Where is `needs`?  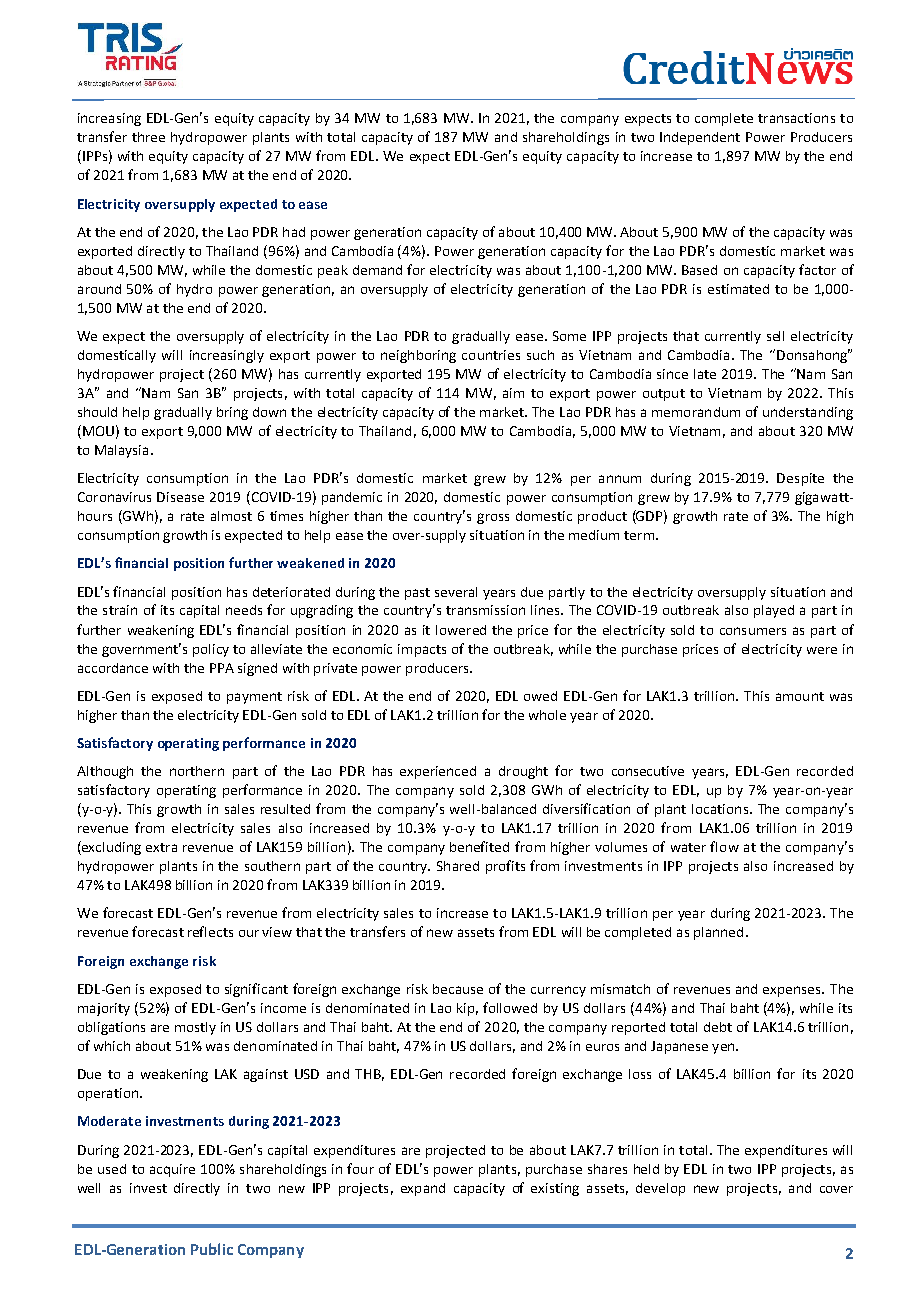 needs is located at coordinates (244, 610).
